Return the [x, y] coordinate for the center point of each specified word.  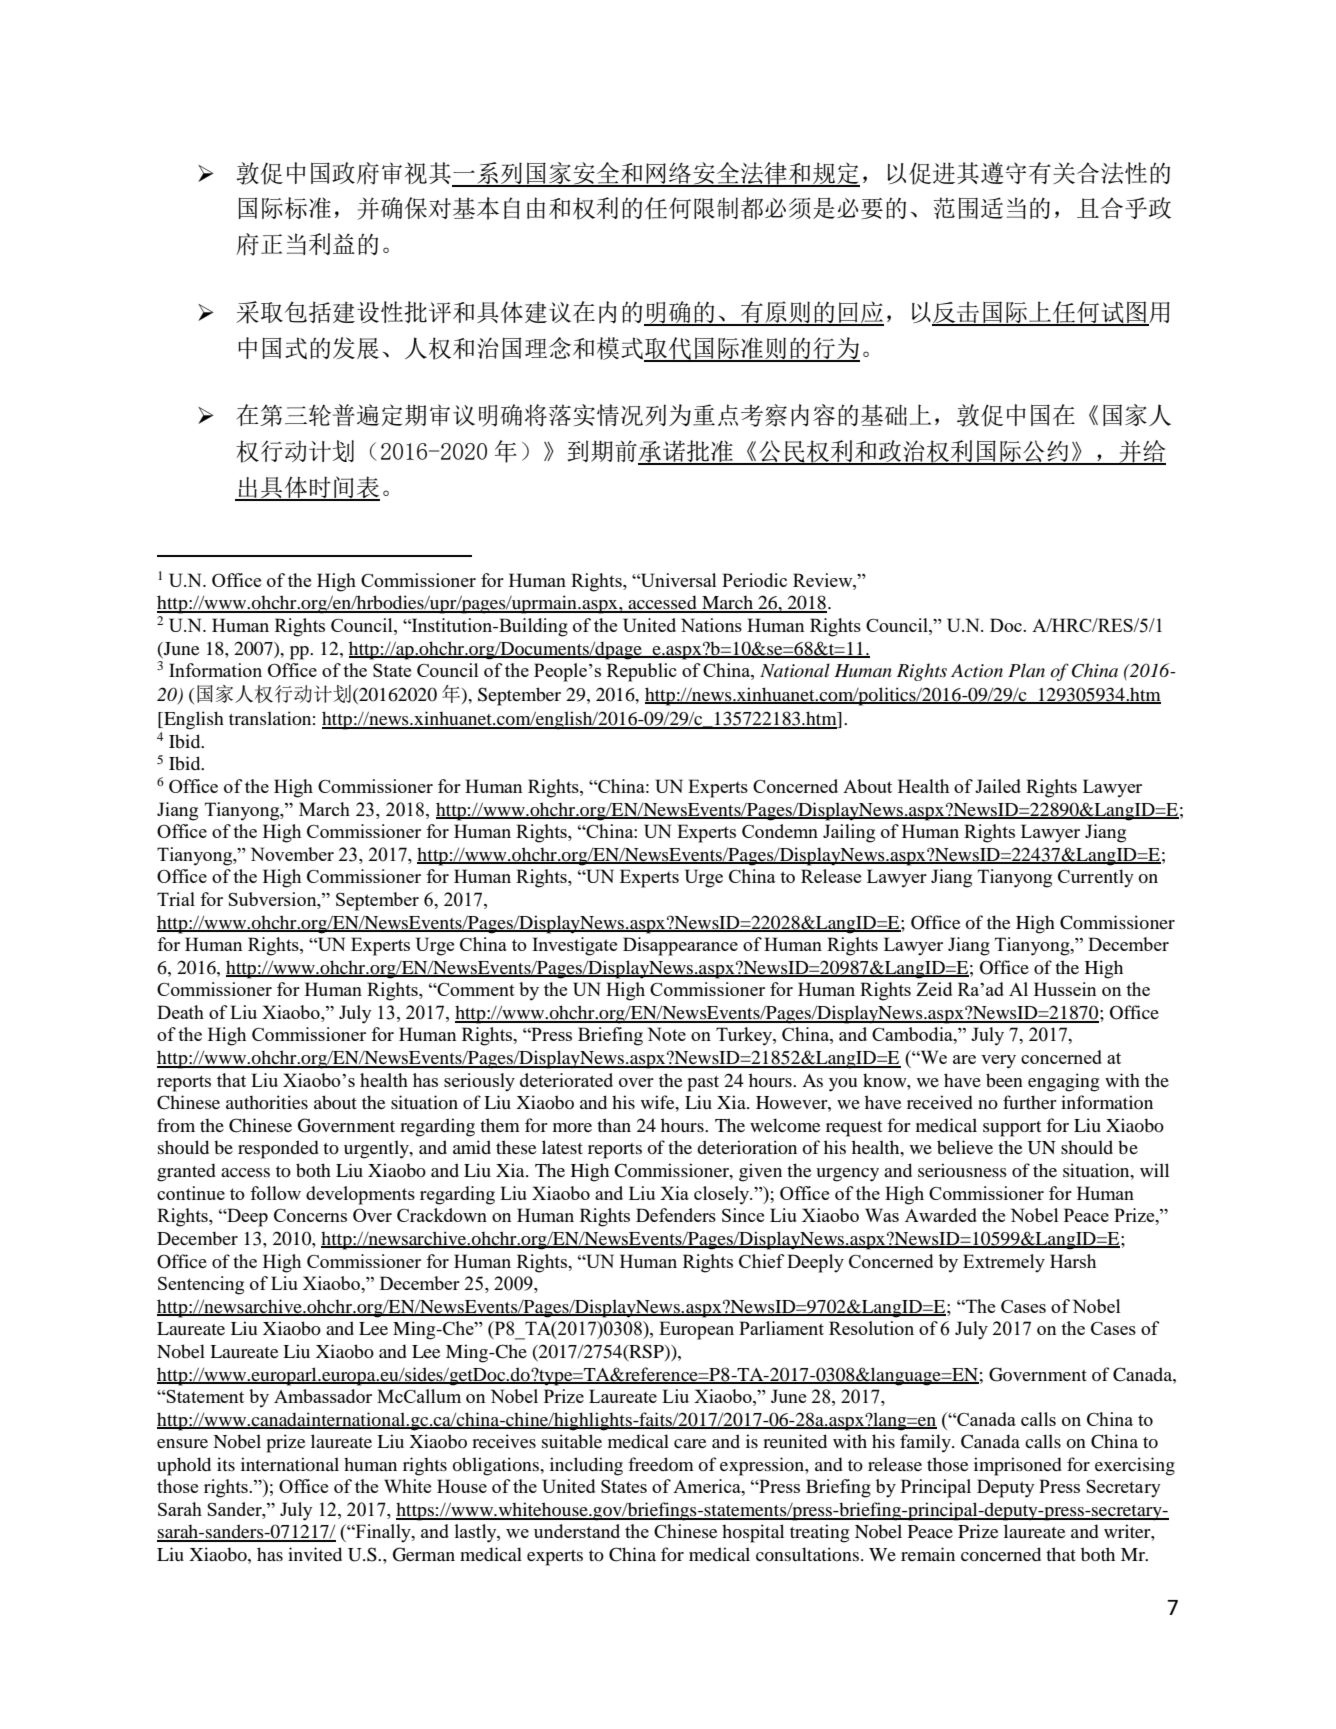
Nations [711, 625]
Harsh [1073, 1261]
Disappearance [680, 946]
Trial [176, 899]
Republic [642, 672]
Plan [1026, 670]
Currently [1096, 878]
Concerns [310, 1215]
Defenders [676, 1215]
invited [315, 1554]
